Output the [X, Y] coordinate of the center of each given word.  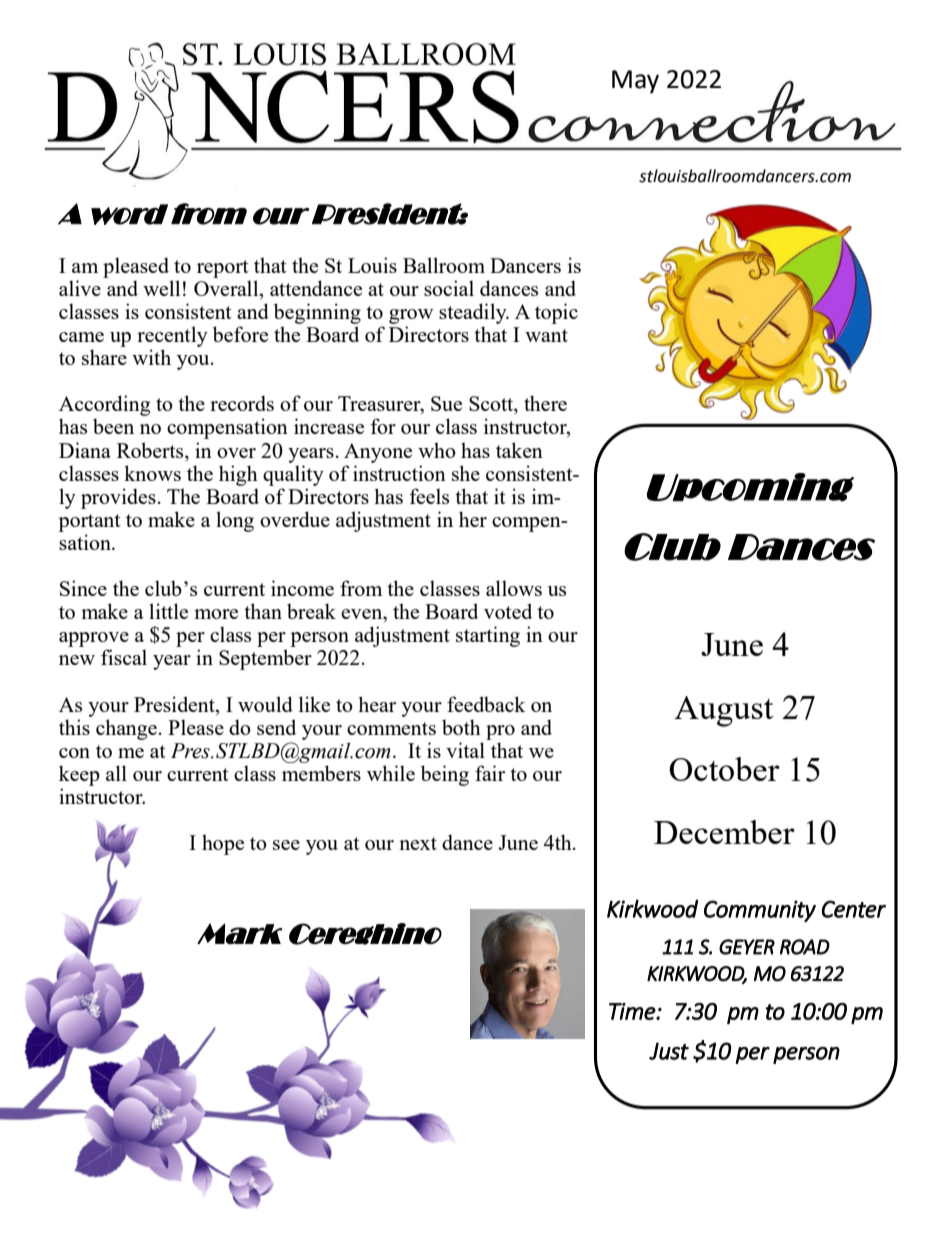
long [235, 521]
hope [223, 844]
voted [508, 611]
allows [514, 588]
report [223, 269]
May [635, 82]
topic [556, 313]
